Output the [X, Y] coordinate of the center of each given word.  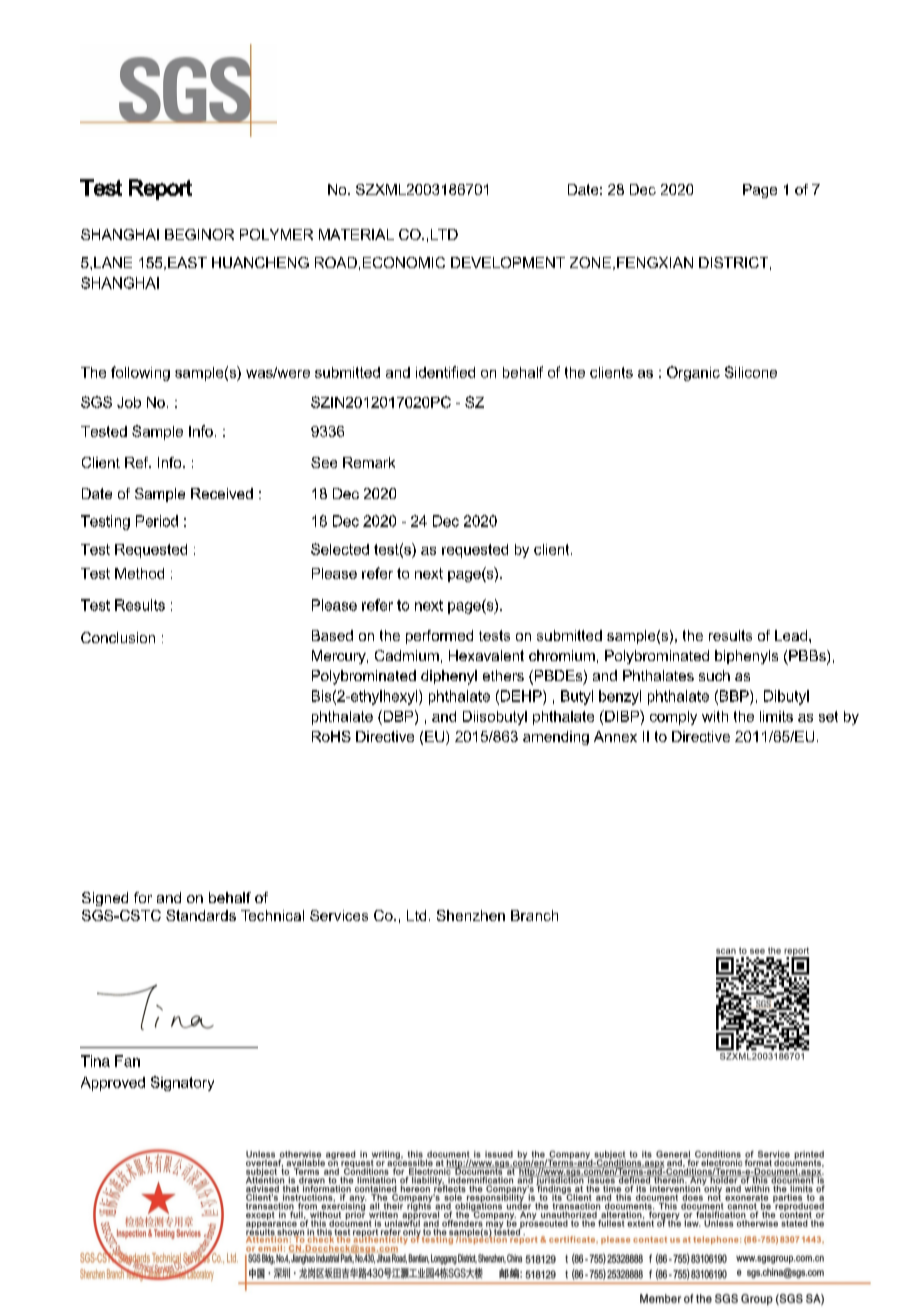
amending [556, 738]
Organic [693, 373]
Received [222, 493]
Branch [534, 915]
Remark [369, 462]
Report [160, 189]
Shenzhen [471, 915]
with [715, 716]
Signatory [182, 1083]
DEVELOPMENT [508, 262]
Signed [105, 899]
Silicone [751, 372]
